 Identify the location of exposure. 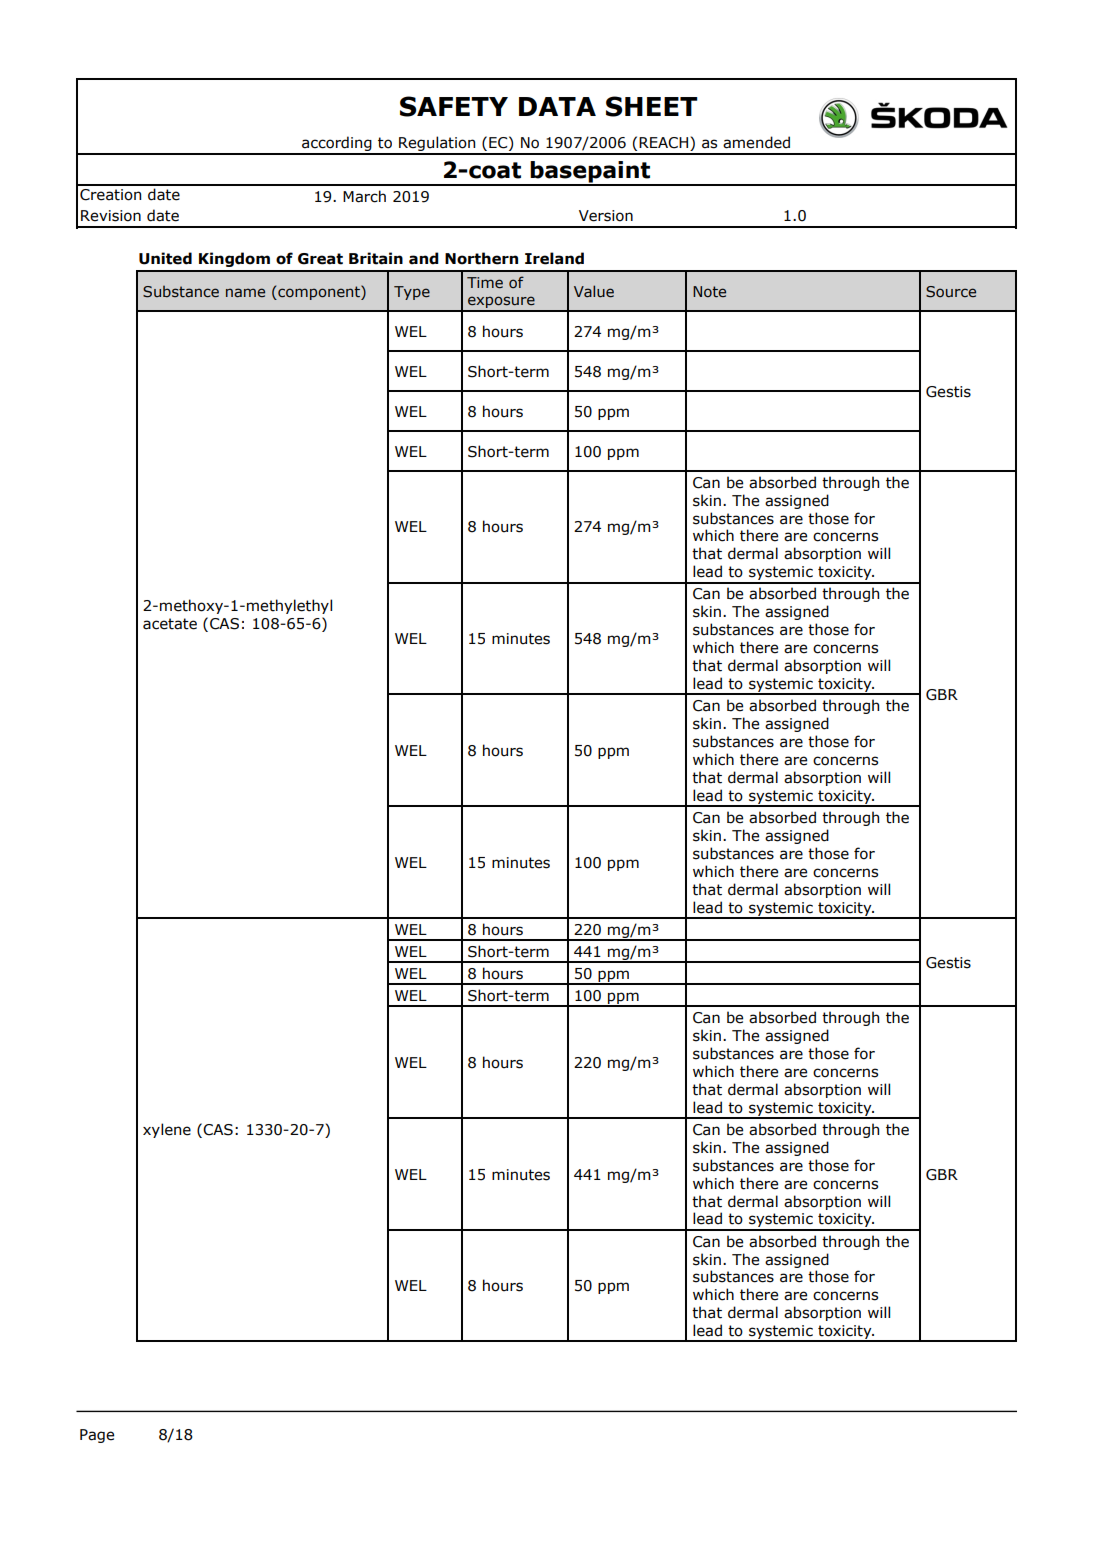
(501, 303).
